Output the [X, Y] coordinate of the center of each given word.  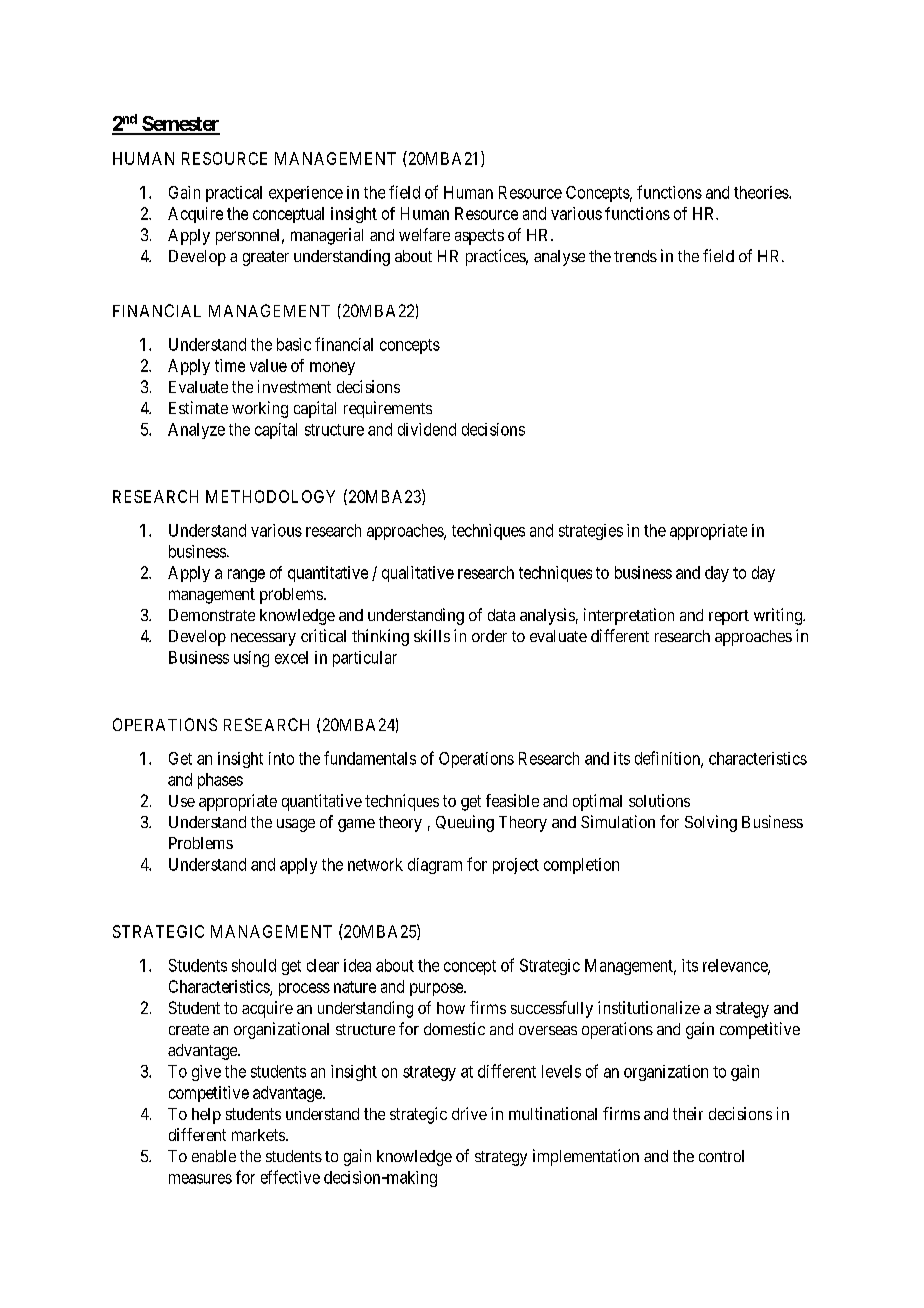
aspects [479, 237]
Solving [711, 823]
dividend [427, 429]
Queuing [465, 823]
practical [234, 194]
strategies [591, 532]
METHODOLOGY [270, 496]
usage [296, 825]
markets [258, 1135]
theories [762, 192]
